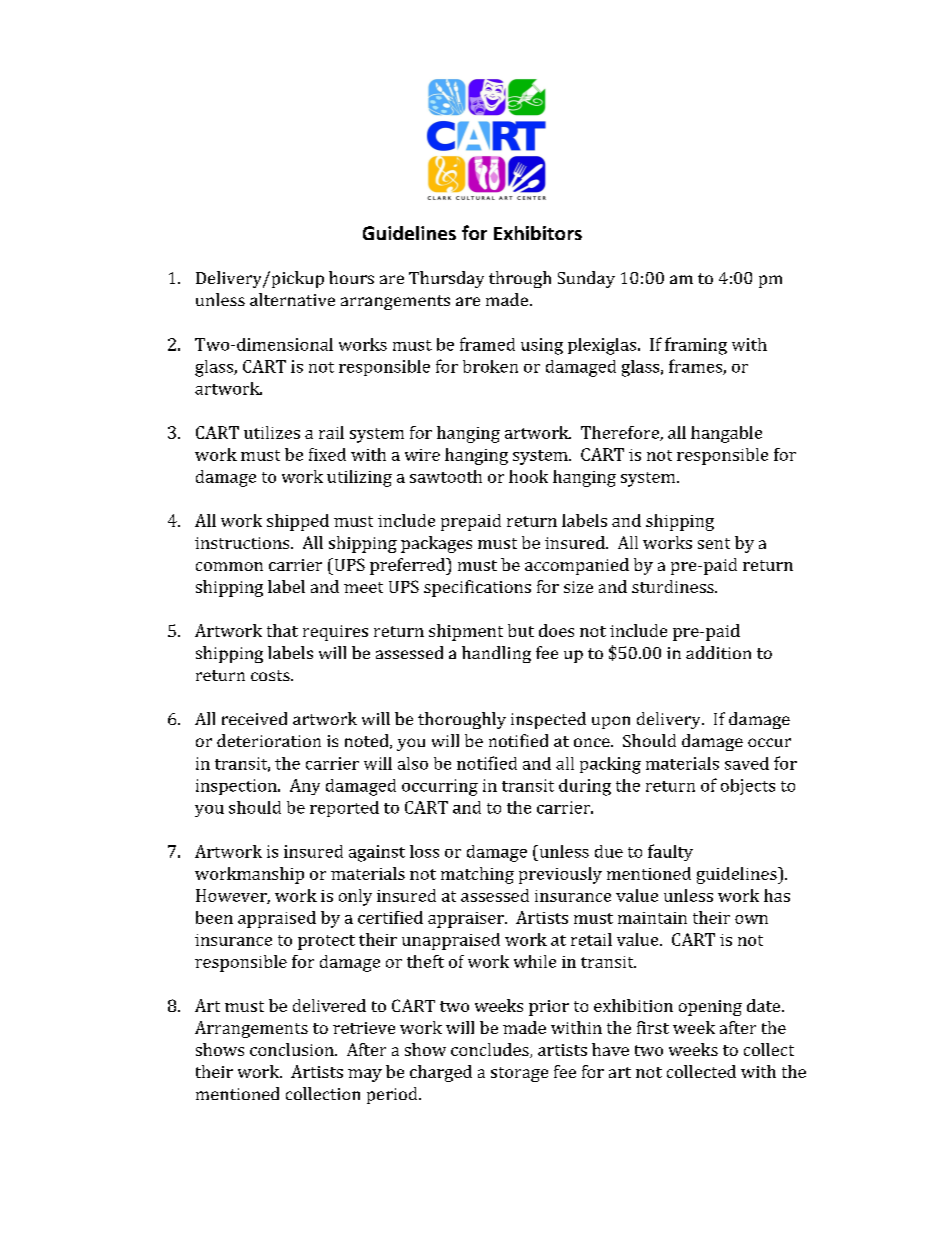 The image size is (952, 1233). I want to click on alternative, so click(292, 299).
